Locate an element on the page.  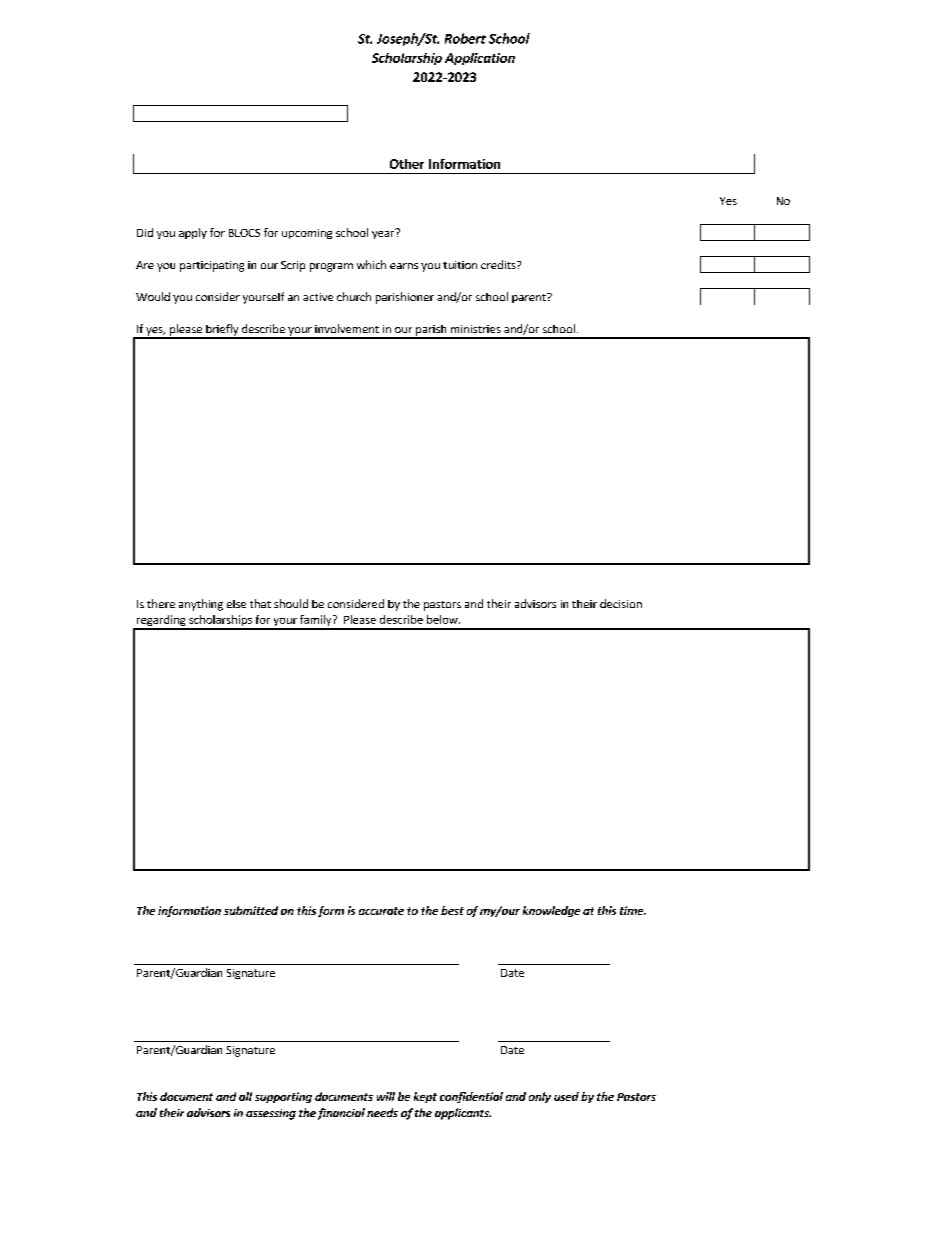
all is located at coordinates (245, 1096).
